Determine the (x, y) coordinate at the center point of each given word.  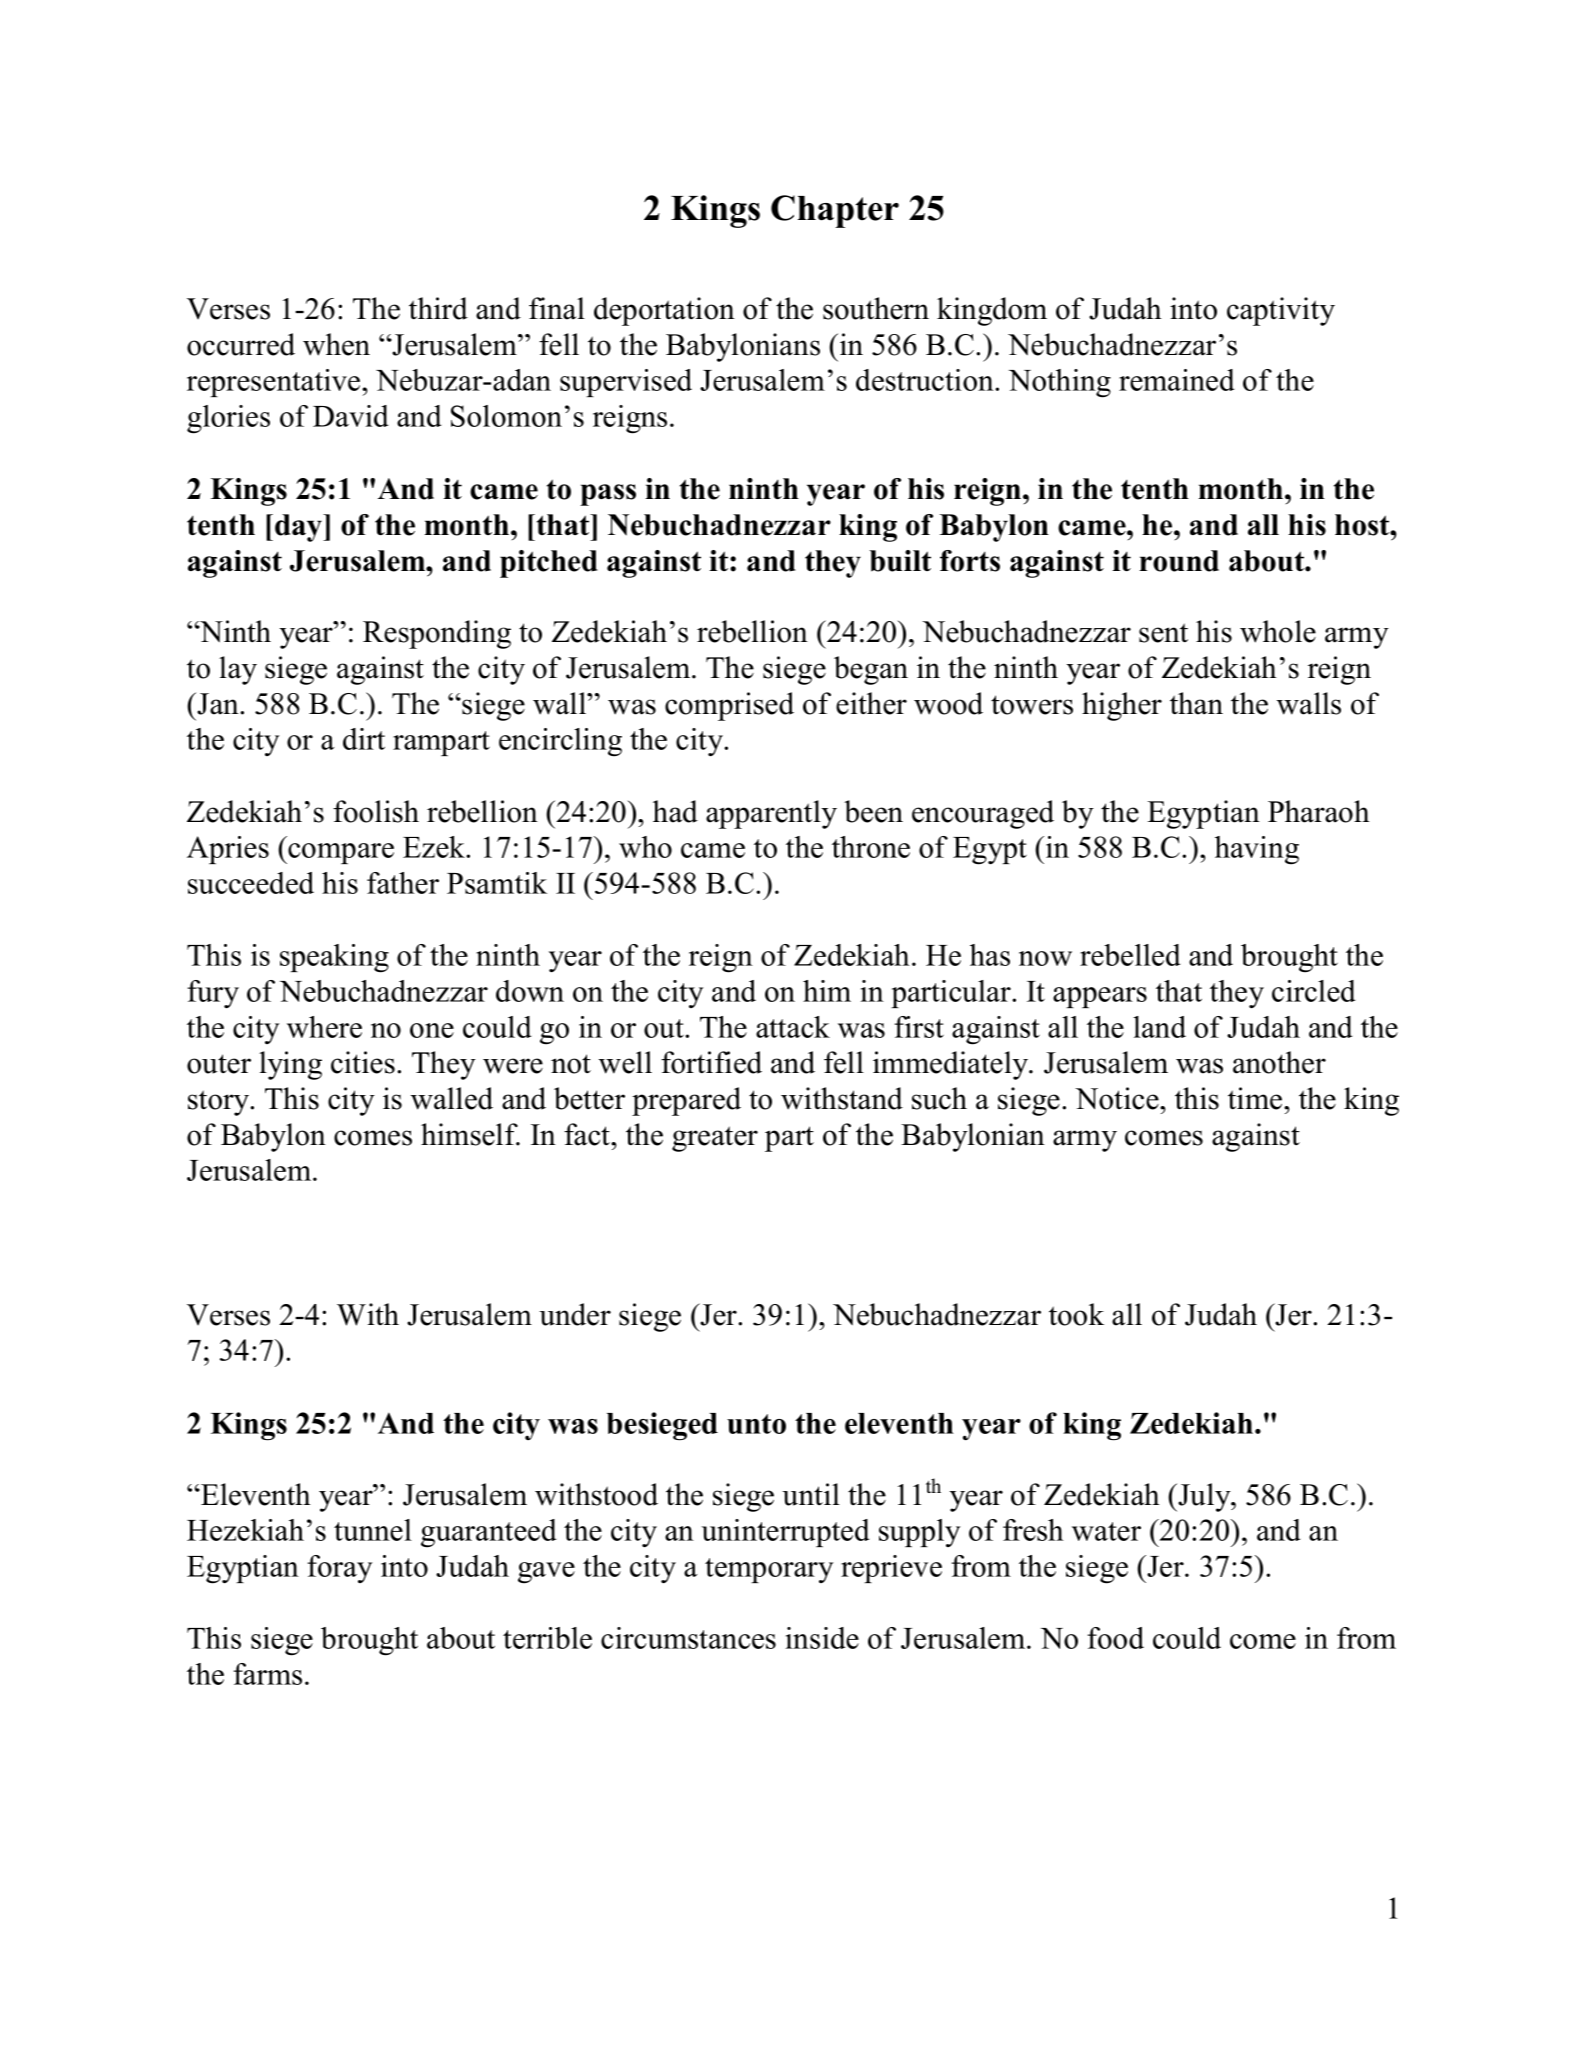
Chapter (835, 211)
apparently (771, 814)
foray (339, 1569)
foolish (376, 811)
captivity (1281, 311)
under (575, 1314)
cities (363, 1062)
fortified (711, 1062)
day (300, 528)
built (900, 561)
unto (756, 1424)
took (1076, 1314)
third (438, 308)
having (1257, 850)
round (1179, 561)
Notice (1118, 1098)
